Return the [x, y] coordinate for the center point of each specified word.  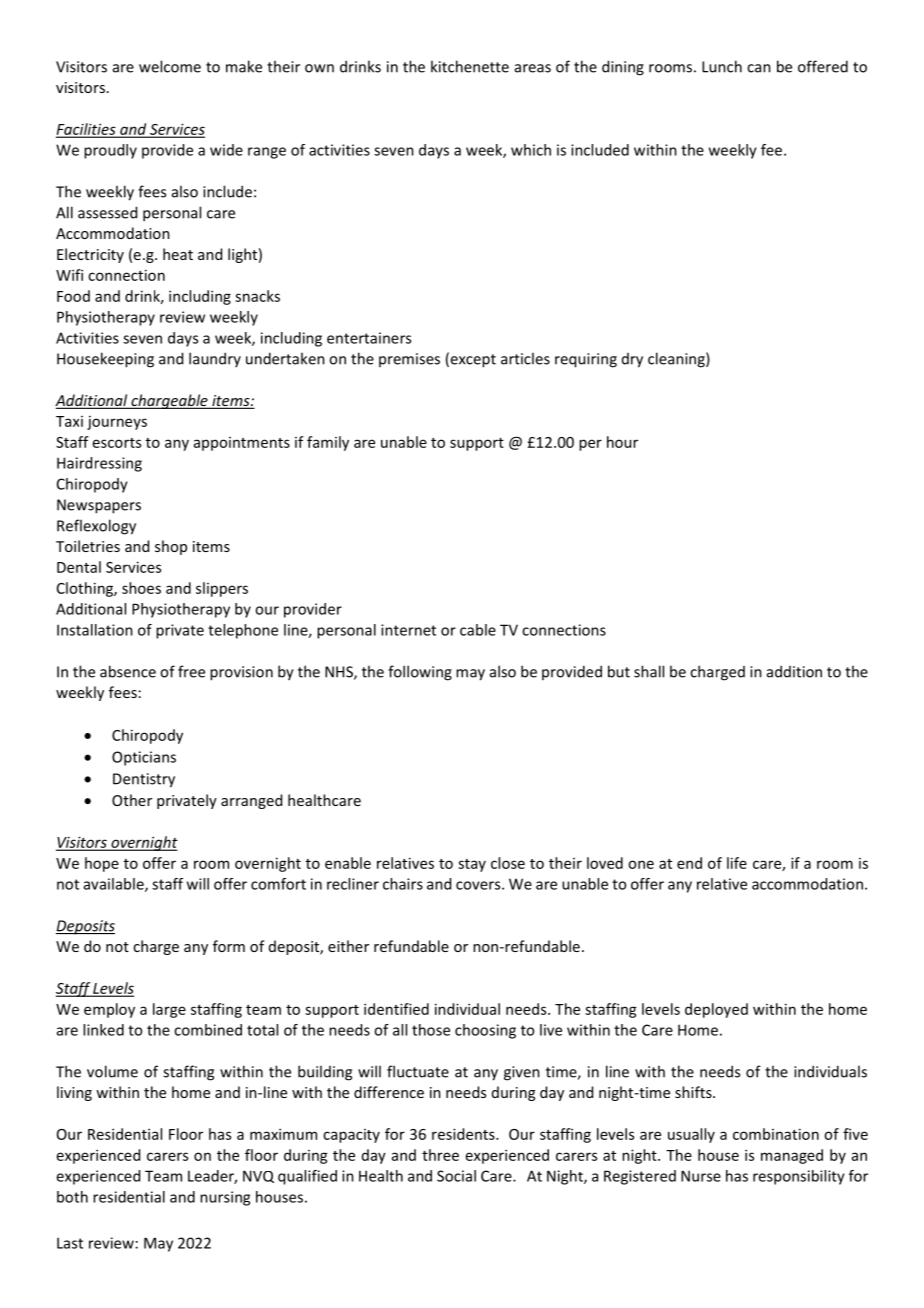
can [759, 68]
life [737, 863]
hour [622, 442]
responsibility [799, 1177]
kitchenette [470, 66]
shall [649, 671]
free [191, 671]
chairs [403, 884]
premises [409, 360]
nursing [225, 1198]
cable [478, 630]
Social [456, 1176]
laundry [215, 359]
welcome [170, 66]
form [229, 946]
